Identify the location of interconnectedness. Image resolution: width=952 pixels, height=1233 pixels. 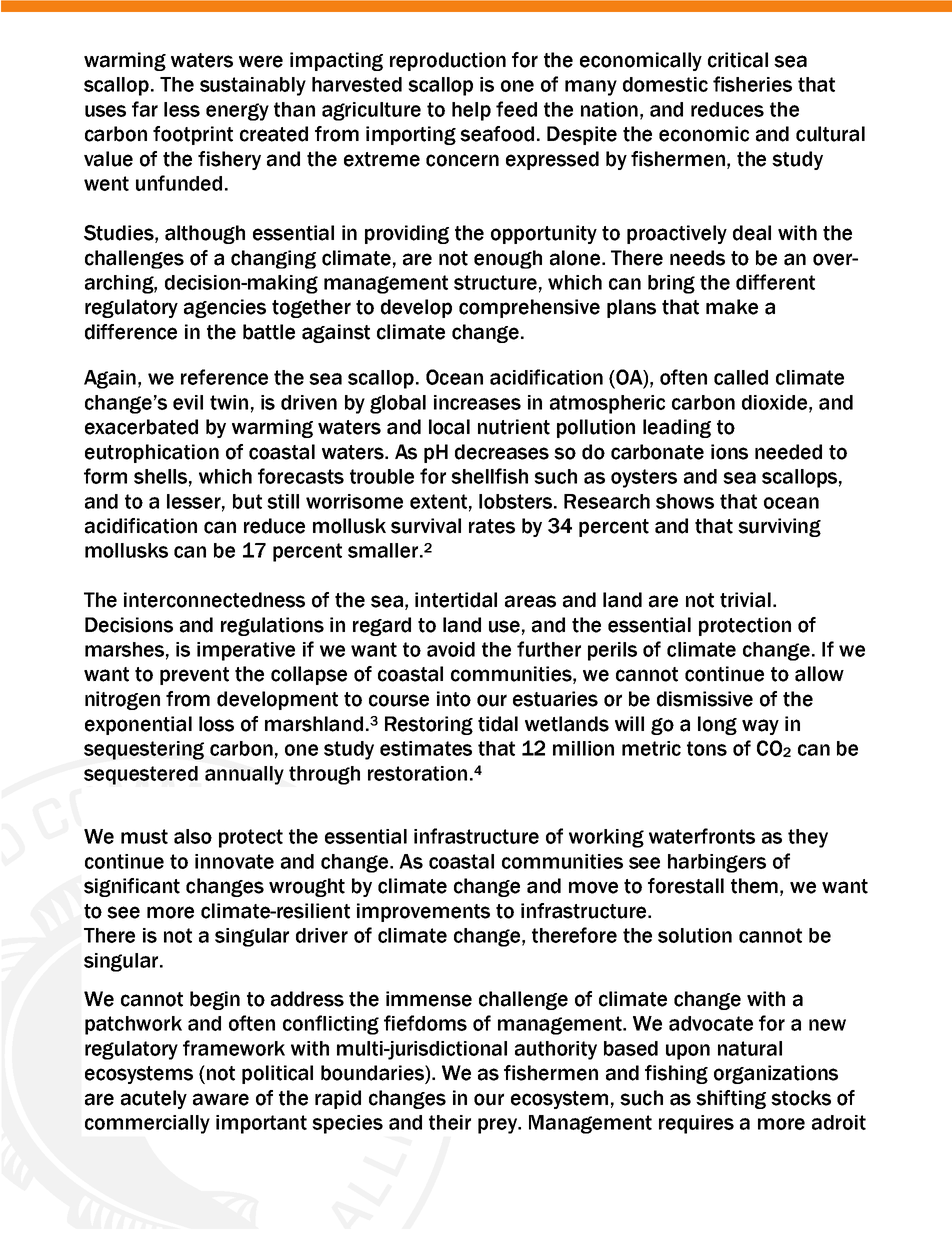
(214, 600).
